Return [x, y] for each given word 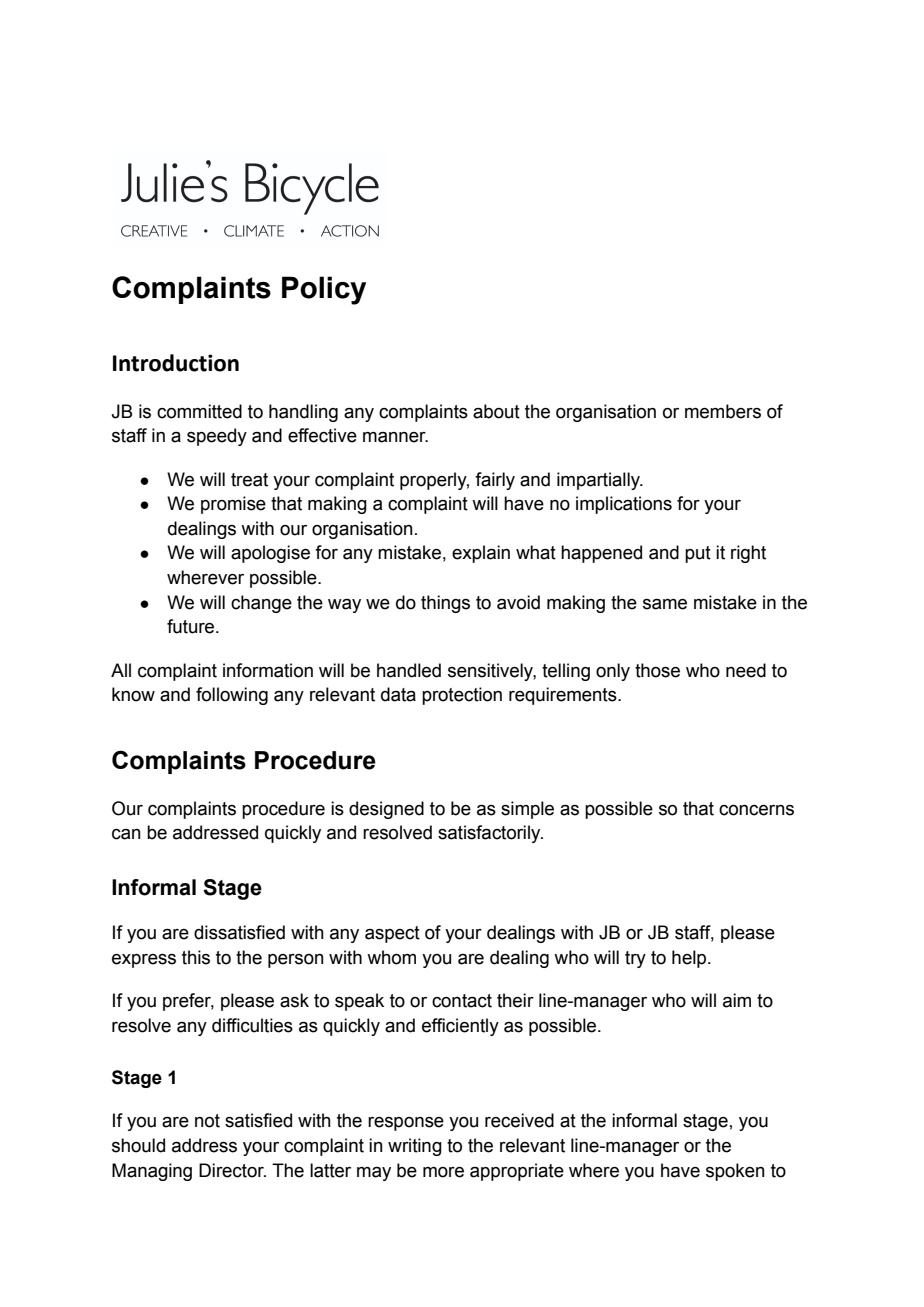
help [690, 959]
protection [462, 696]
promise [233, 505]
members [723, 411]
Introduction [176, 363]
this [196, 957]
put [698, 554]
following [232, 696]
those [657, 670]
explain [481, 554]
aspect [392, 934]
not [207, 1121]
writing [415, 1147]
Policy [324, 290]
